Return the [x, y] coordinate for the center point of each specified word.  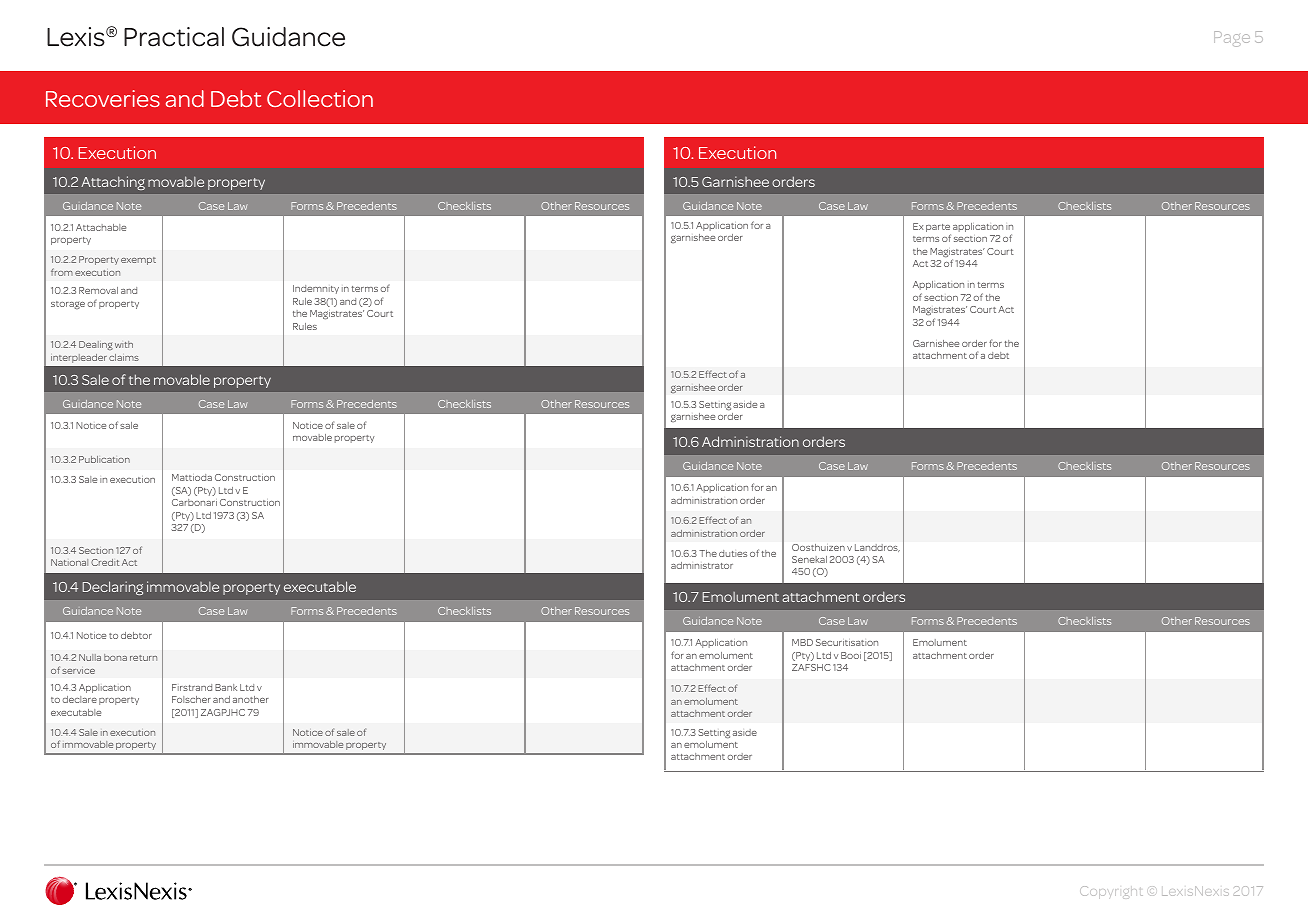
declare [79, 699]
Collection [320, 98]
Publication [104, 459]
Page [1232, 39]
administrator [702, 565]
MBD [802, 642]
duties [733, 553]
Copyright [1110, 892]
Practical [174, 37]
